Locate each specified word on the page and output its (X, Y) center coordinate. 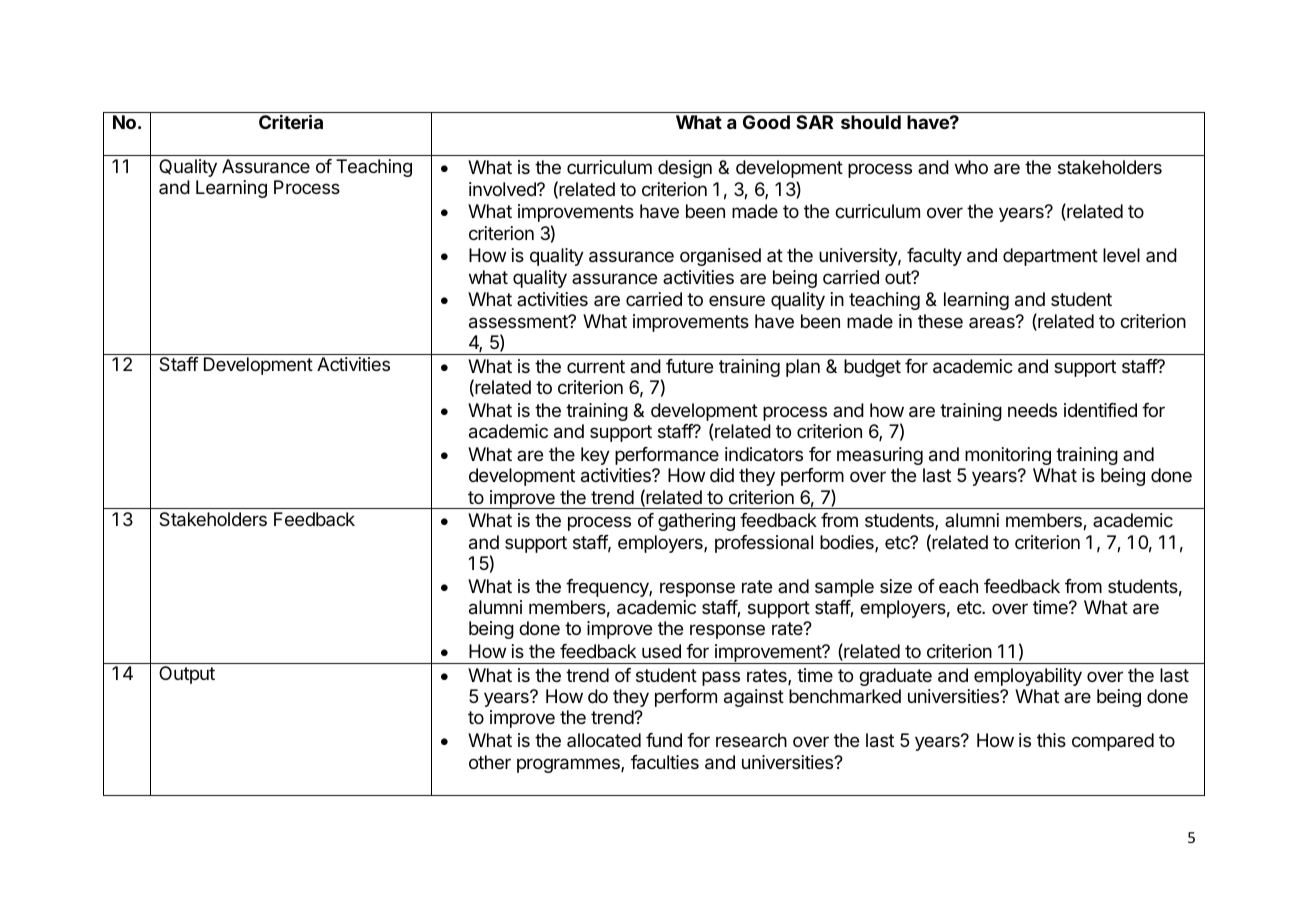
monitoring (1008, 456)
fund (664, 740)
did (722, 475)
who (971, 167)
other (490, 762)
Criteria (291, 121)
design (685, 169)
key (595, 456)
